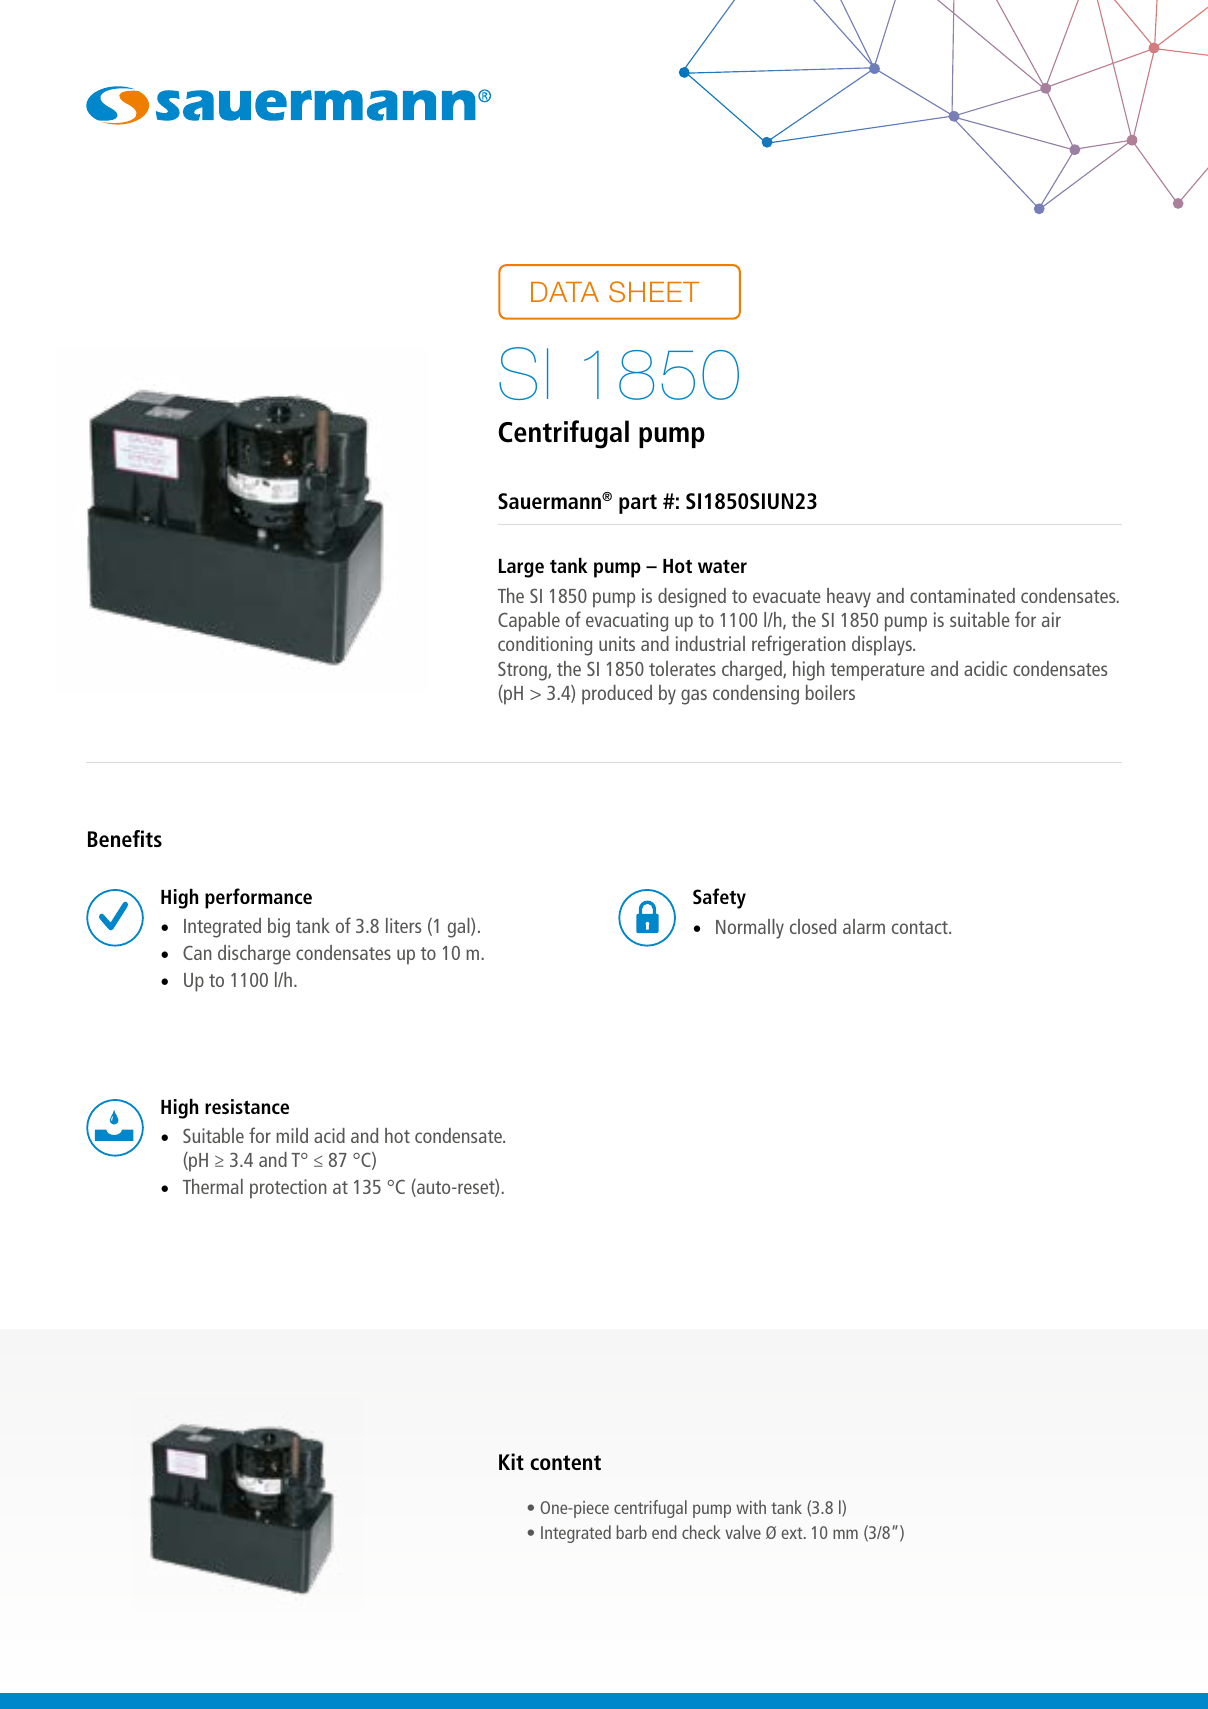 This screenshot has width=1208, height=1709. I want to click on resistance, so click(247, 1106).
